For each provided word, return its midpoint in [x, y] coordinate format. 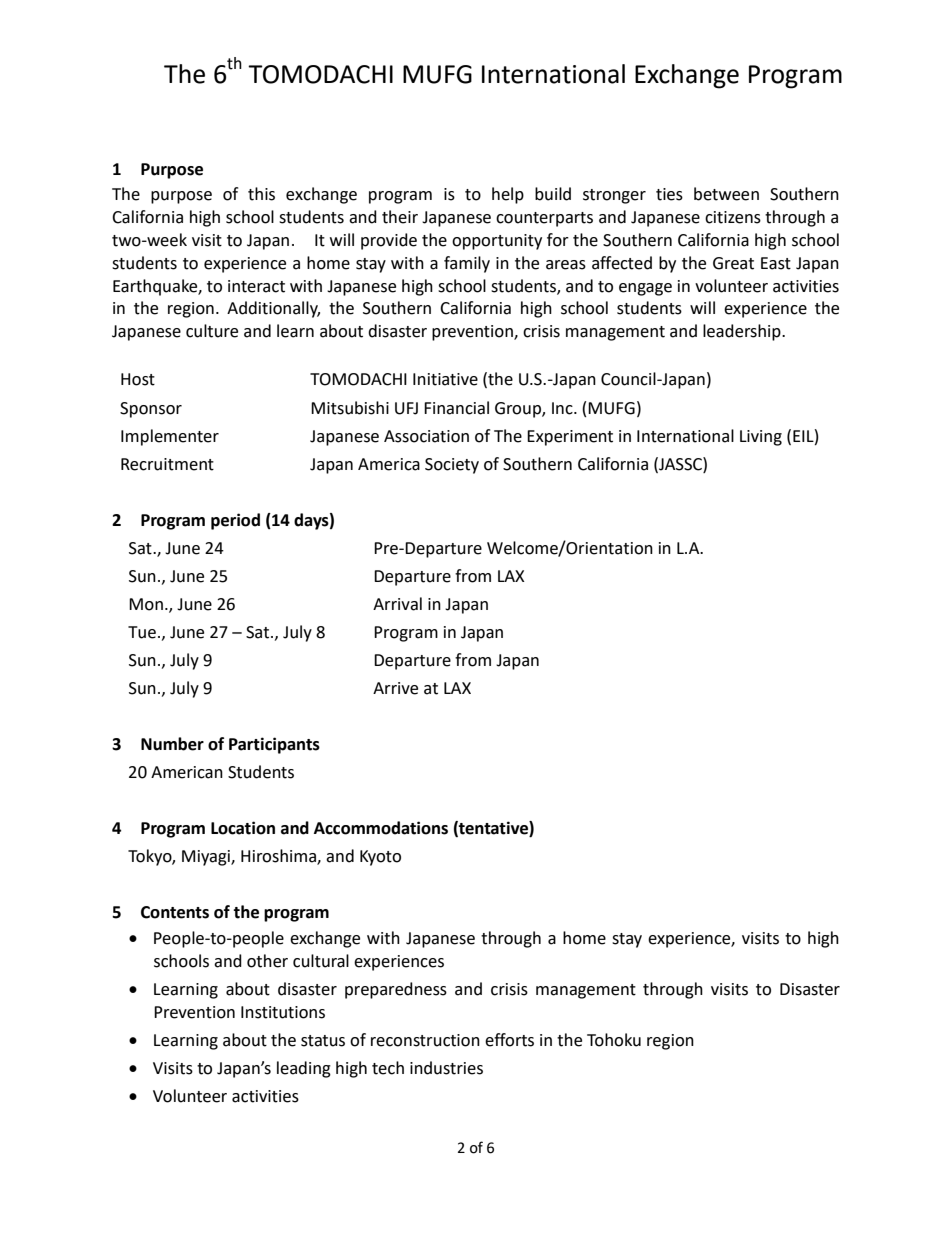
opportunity [497, 242]
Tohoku [614, 1040]
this [261, 194]
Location [243, 828]
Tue [142, 632]
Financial [456, 408]
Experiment [570, 438]
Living [761, 438]
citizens [733, 217]
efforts [509, 1040]
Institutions [283, 1012]
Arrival [397, 604]
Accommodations [381, 828]
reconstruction [425, 1040]
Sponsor [151, 410]
